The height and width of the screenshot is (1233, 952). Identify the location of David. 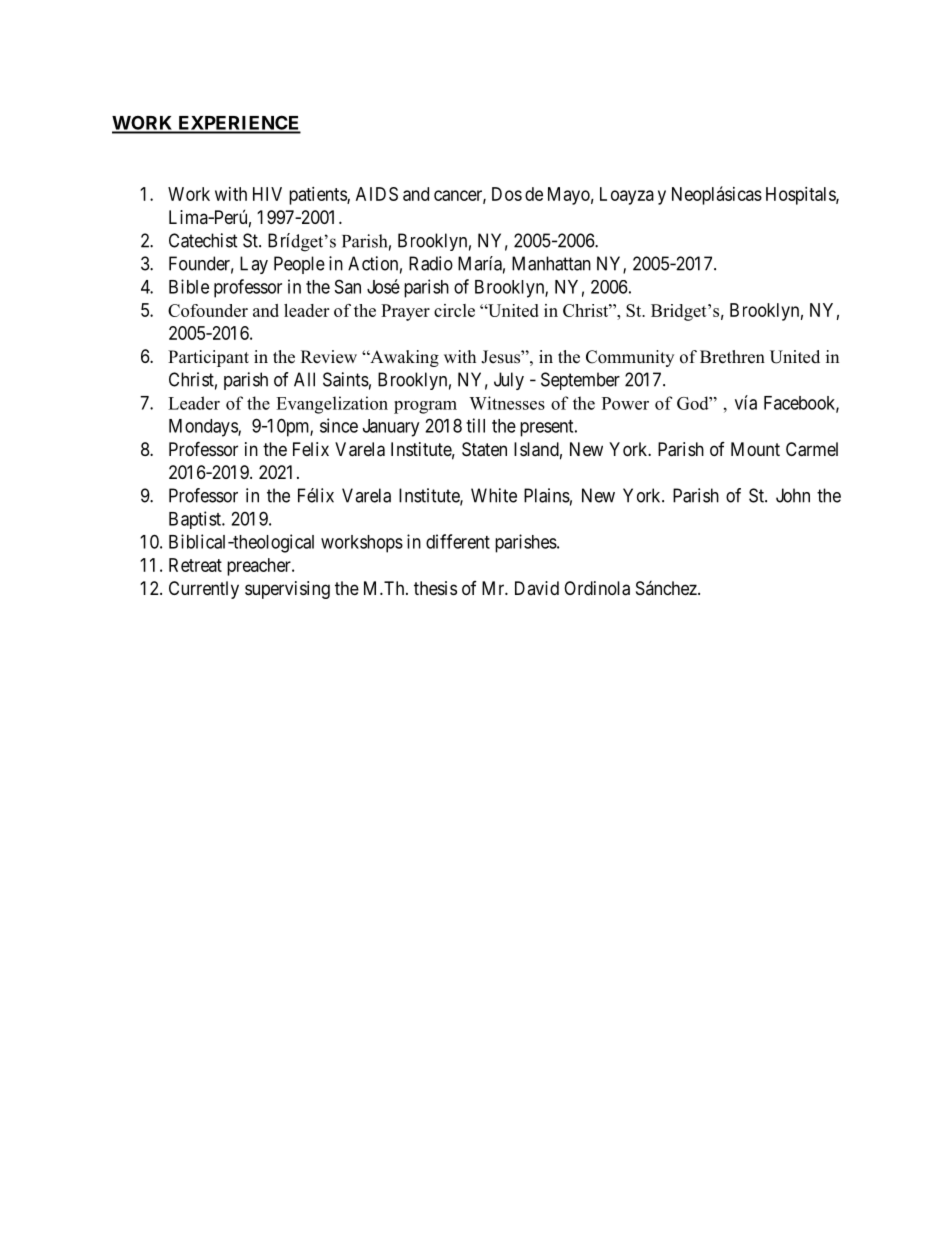
(537, 588).
